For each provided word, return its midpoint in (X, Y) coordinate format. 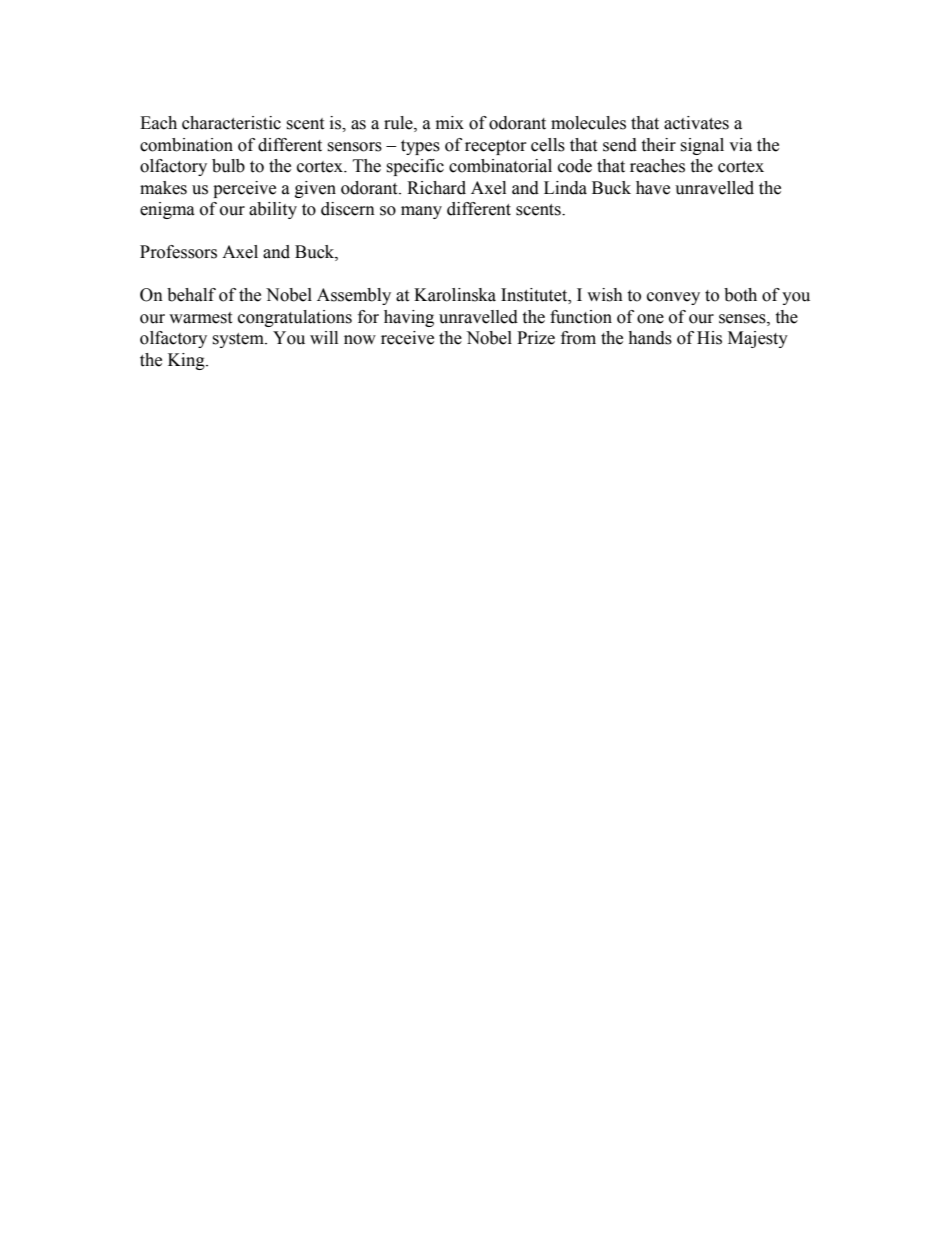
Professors (178, 252)
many (421, 212)
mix (450, 122)
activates (696, 123)
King (187, 361)
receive (407, 338)
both (740, 295)
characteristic (231, 123)
